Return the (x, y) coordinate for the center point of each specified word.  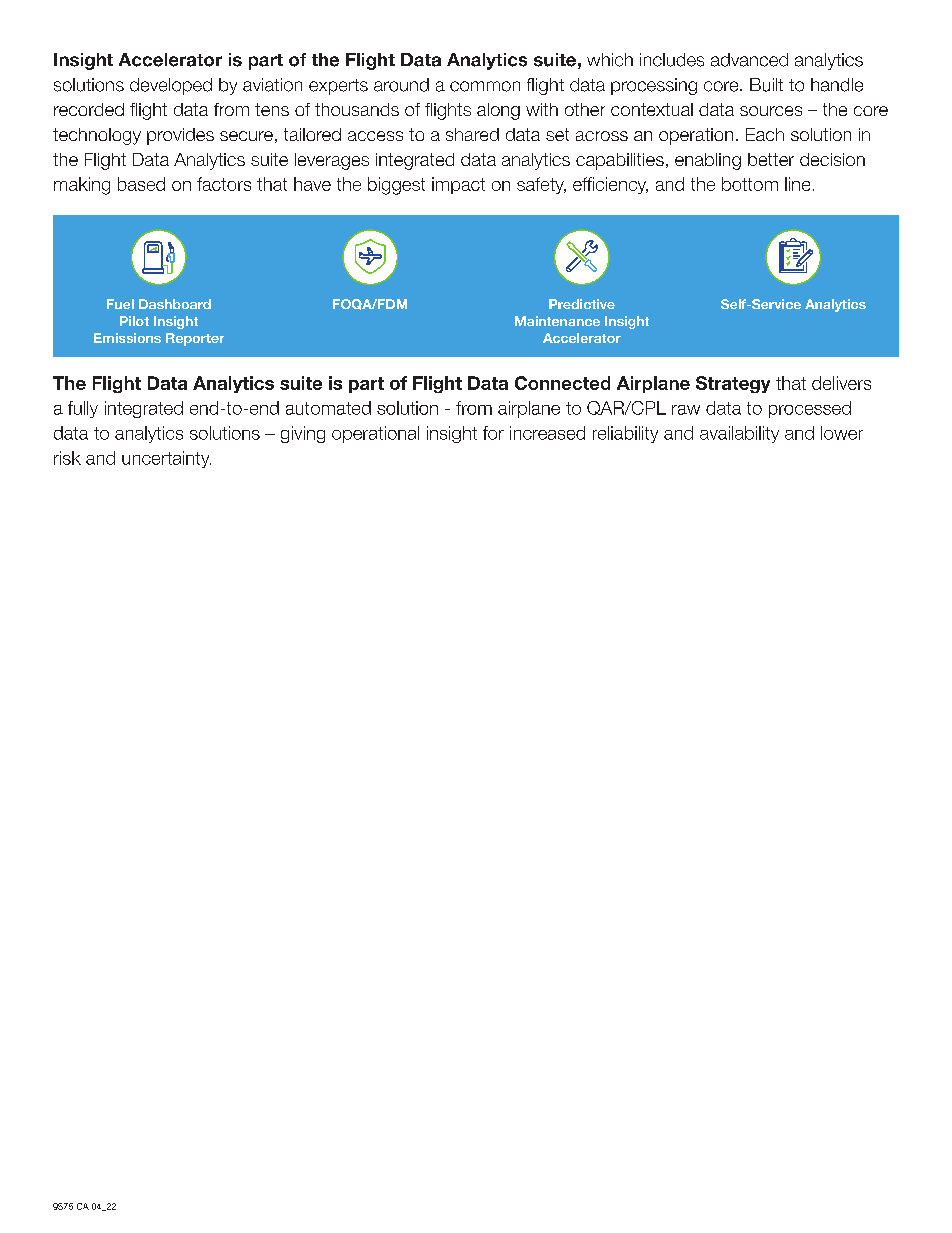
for (493, 433)
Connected (562, 383)
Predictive (582, 304)
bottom (750, 184)
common (485, 86)
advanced (749, 60)
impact (458, 185)
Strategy (733, 384)
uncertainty (166, 459)
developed (171, 86)
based (141, 184)
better (771, 159)
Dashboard (175, 304)
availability (739, 434)
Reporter (195, 339)
